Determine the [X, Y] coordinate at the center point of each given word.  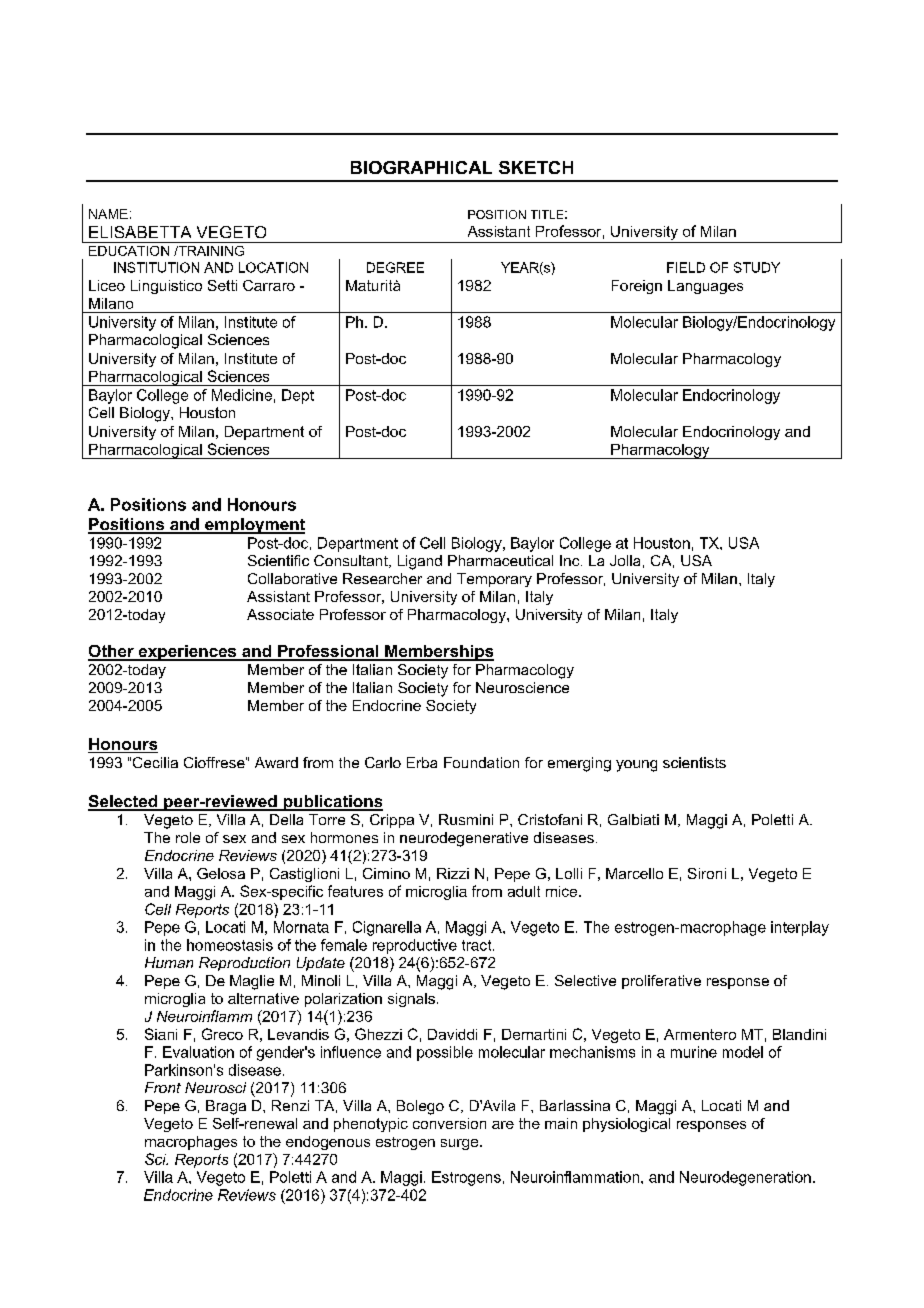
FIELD [686, 267]
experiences [187, 653]
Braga [226, 1107]
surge [461, 1144]
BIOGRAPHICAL [421, 167]
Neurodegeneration [745, 1178]
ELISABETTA [140, 232]
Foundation [481, 762]
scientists [694, 762]
